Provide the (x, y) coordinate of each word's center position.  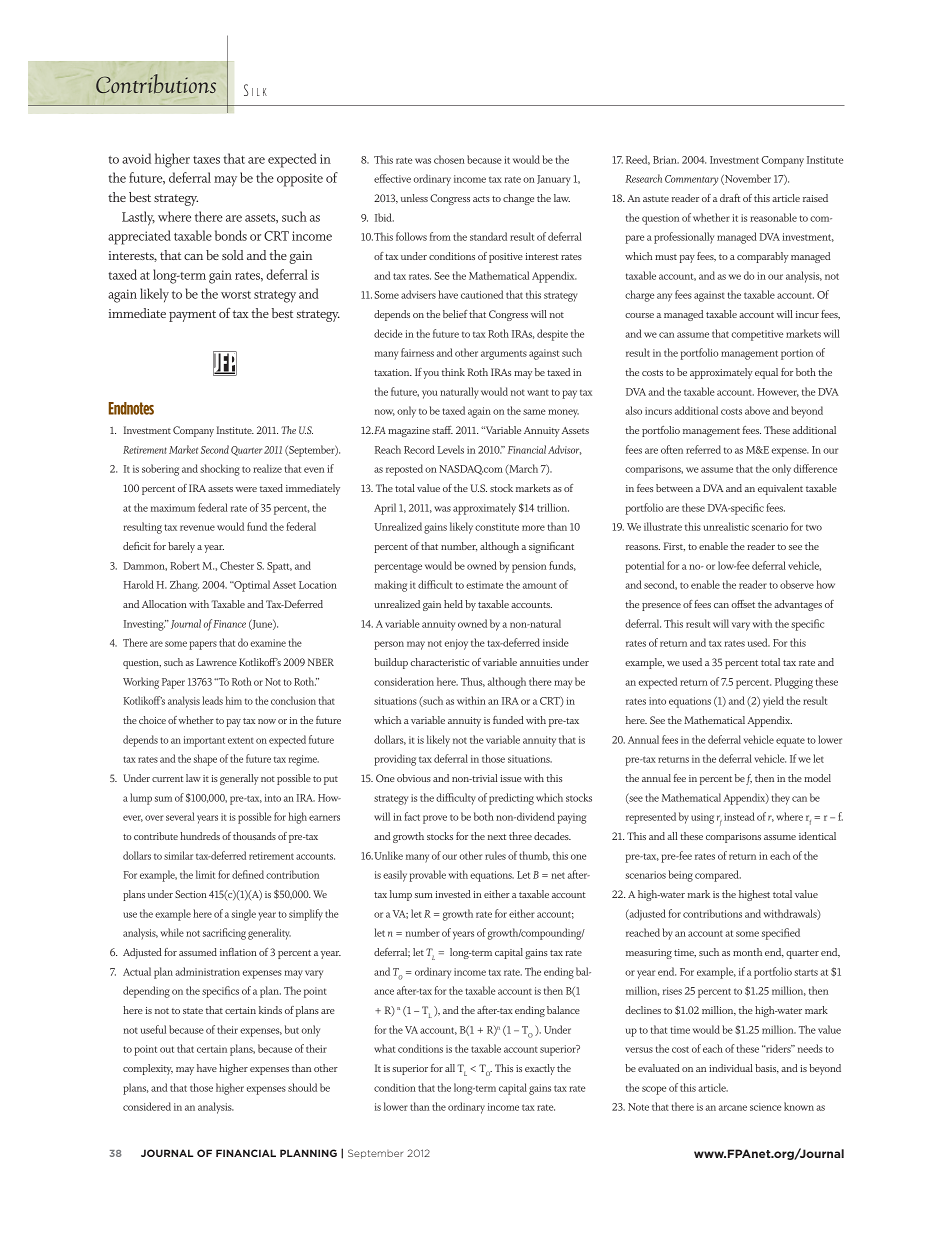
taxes (206, 160)
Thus (473, 682)
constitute (497, 527)
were (246, 489)
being (681, 876)
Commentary (691, 180)
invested (453, 894)
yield (773, 702)
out (167, 1049)
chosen (449, 159)
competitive (757, 335)
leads (212, 700)
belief (455, 314)
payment (192, 316)
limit (205, 874)
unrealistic (726, 526)
